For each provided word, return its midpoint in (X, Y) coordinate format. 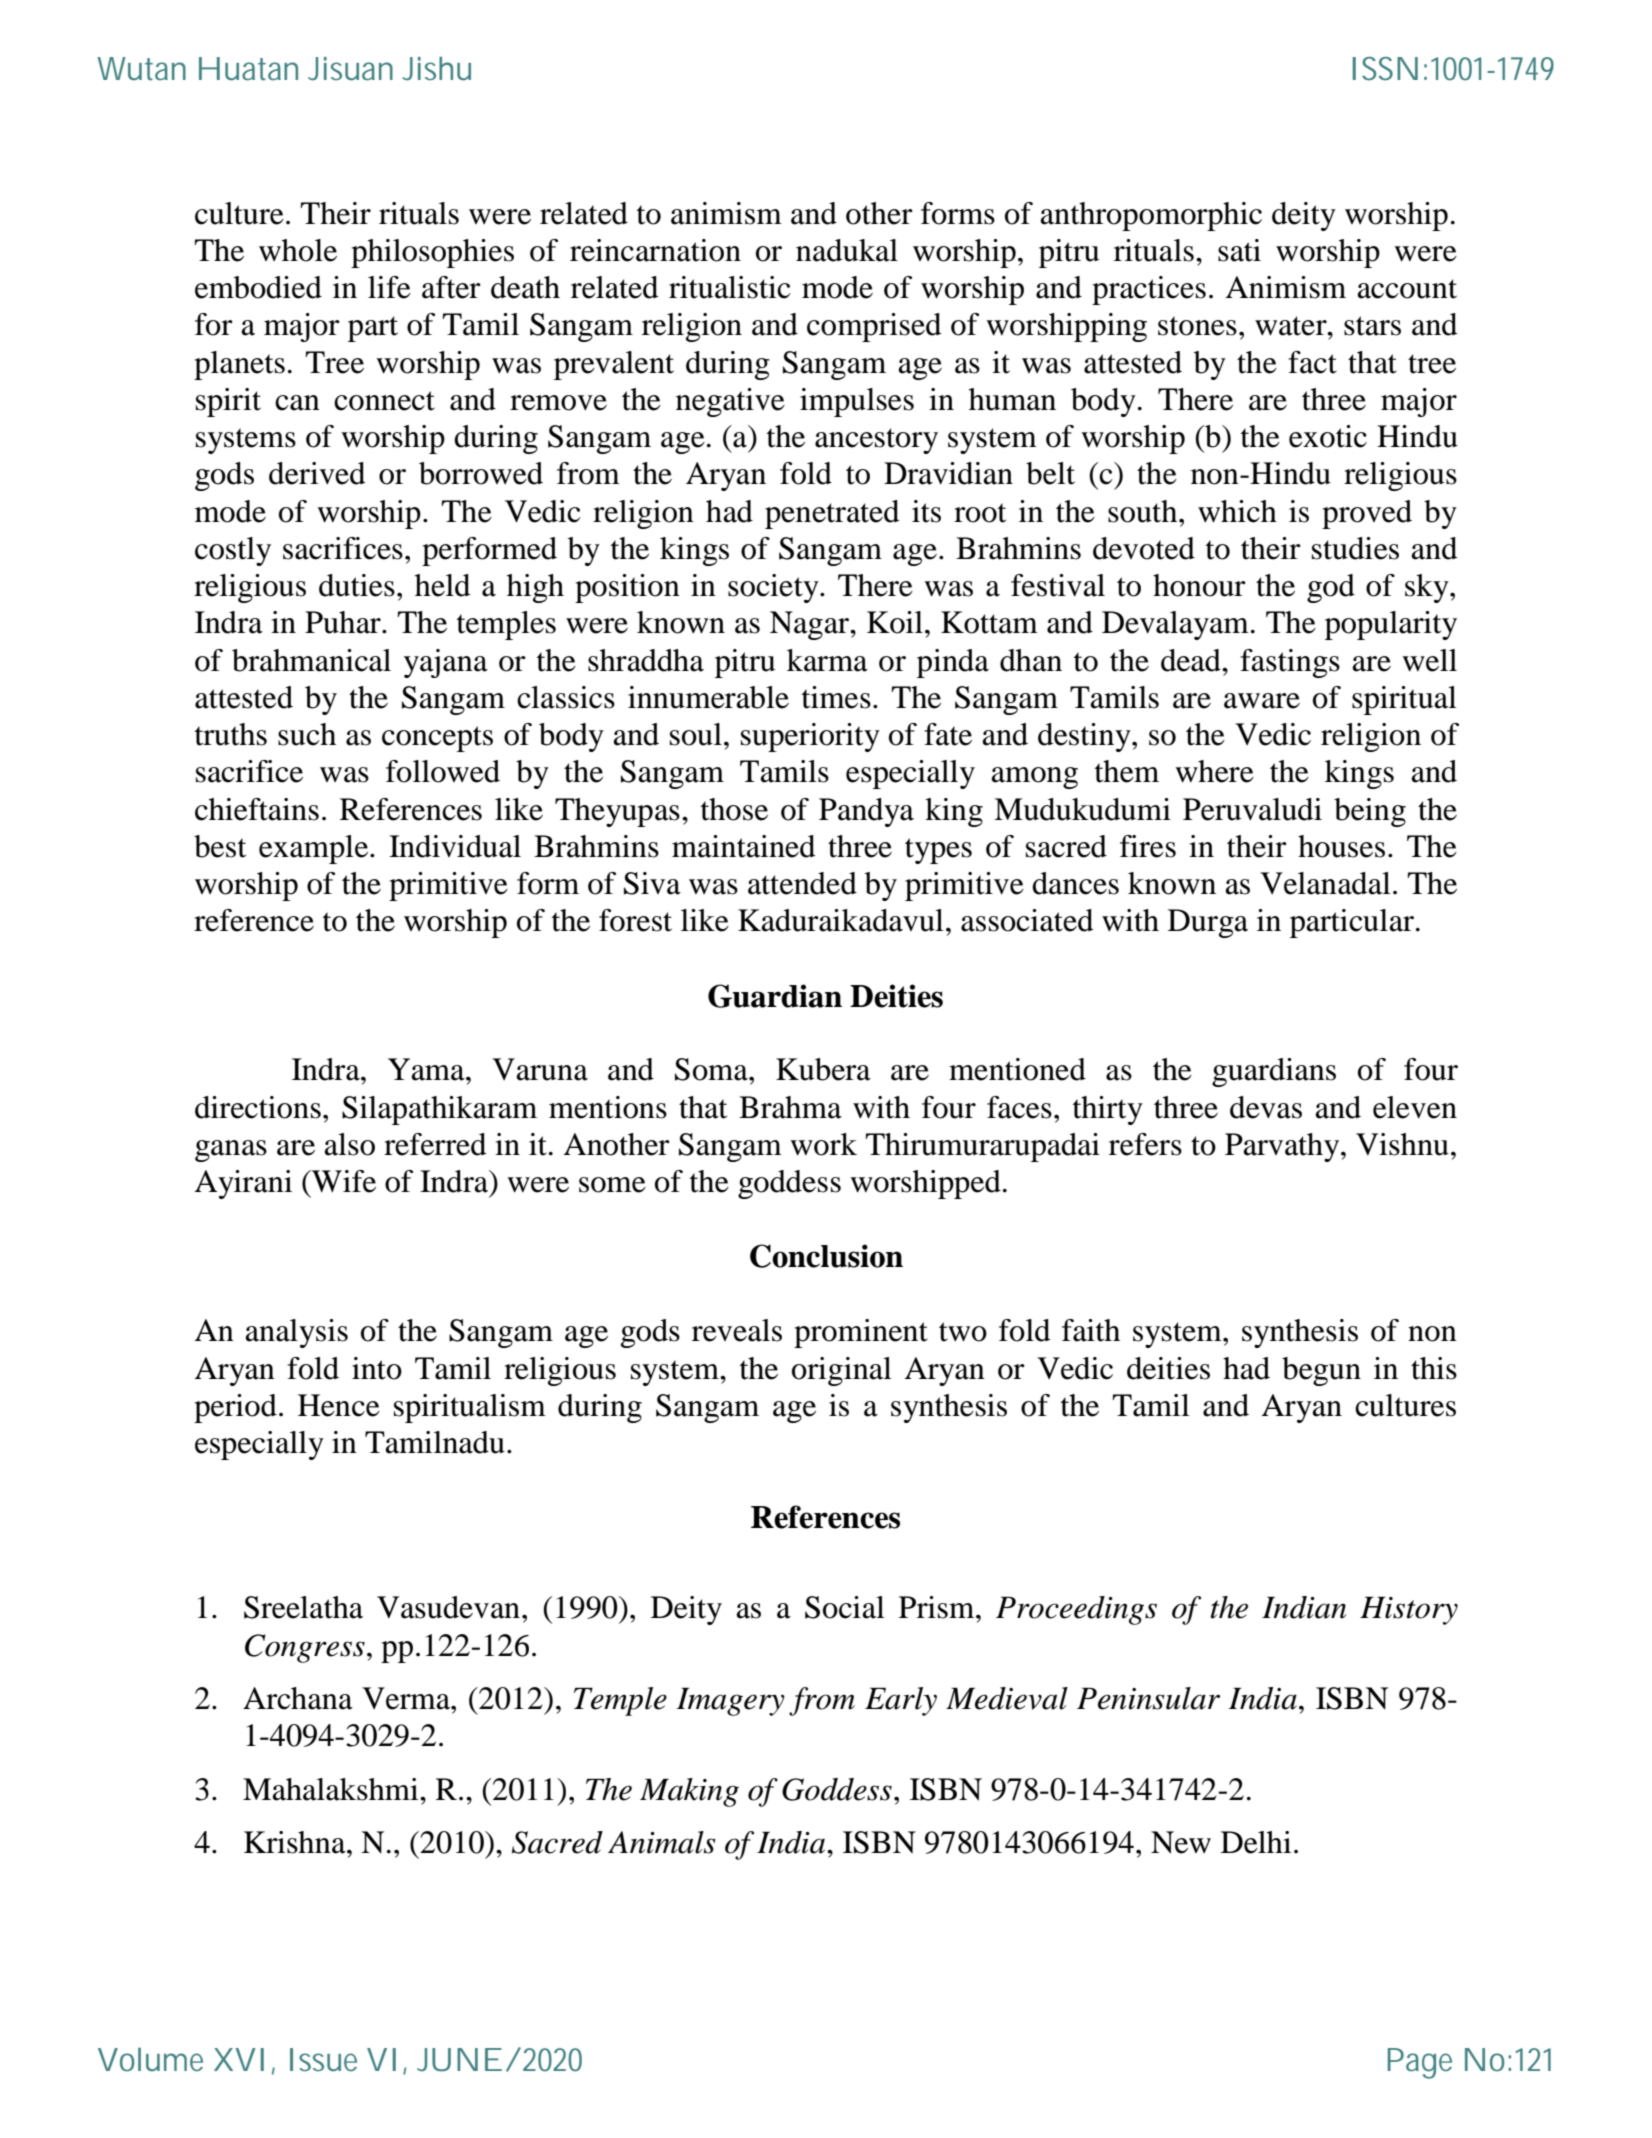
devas (1266, 1107)
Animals (662, 1842)
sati (1239, 250)
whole (298, 250)
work (823, 1144)
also (349, 1144)
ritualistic (730, 287)
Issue (323, 2059)
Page (1420, 2063)
